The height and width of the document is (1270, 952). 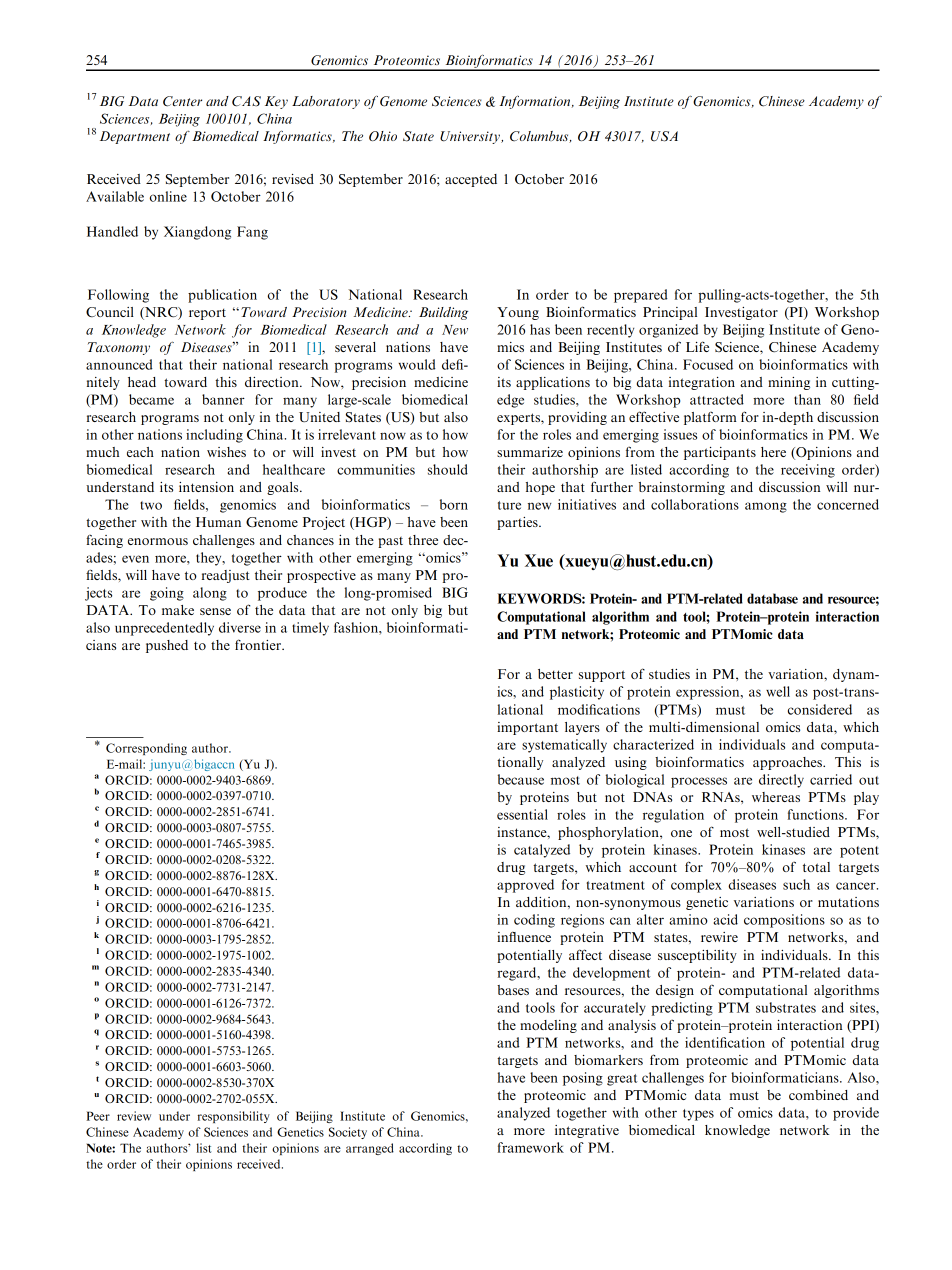 What do you see at coordinates (555, 674) in the document?
I see `better` at bounding box center [555, 674].
